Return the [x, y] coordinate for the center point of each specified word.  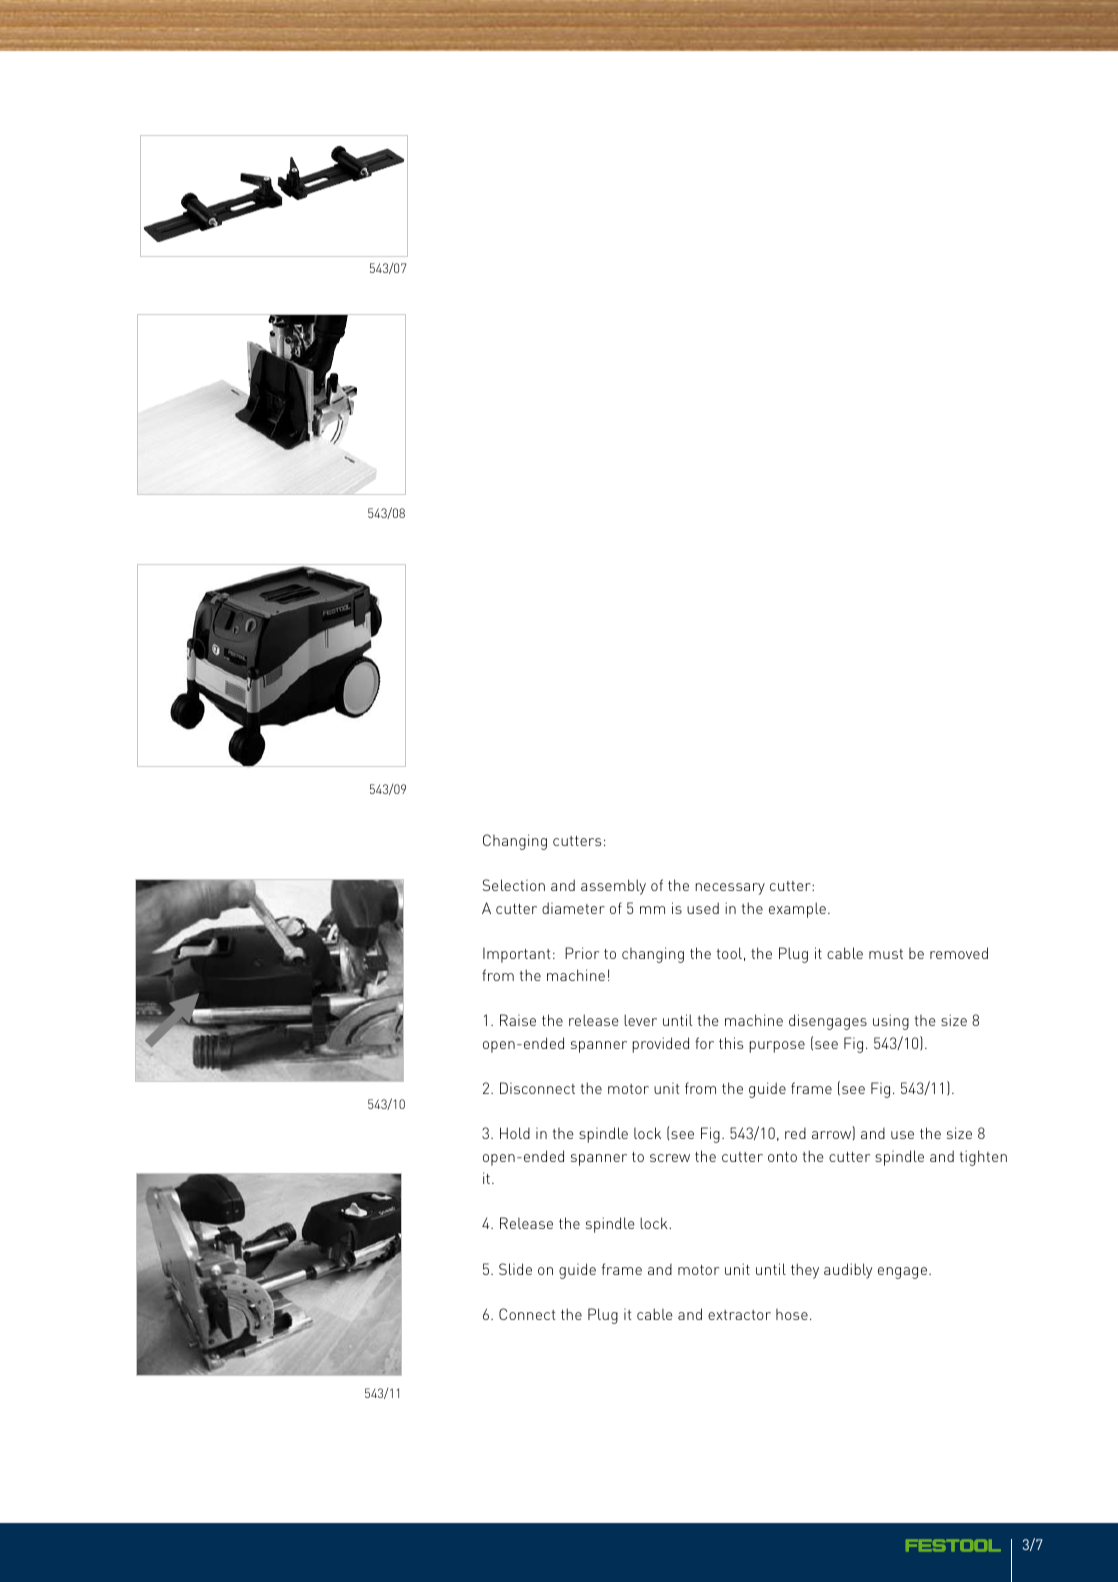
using [891, 1022]
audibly [848, 1271]
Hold [515, 1133]
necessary [730, 889]
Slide [515, 1269]
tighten [983, 1158]
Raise [518, 1020]
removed [959, 953]
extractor [739, 1315]
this [731, 1043]
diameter [573, 908]
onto [782, 1157]
